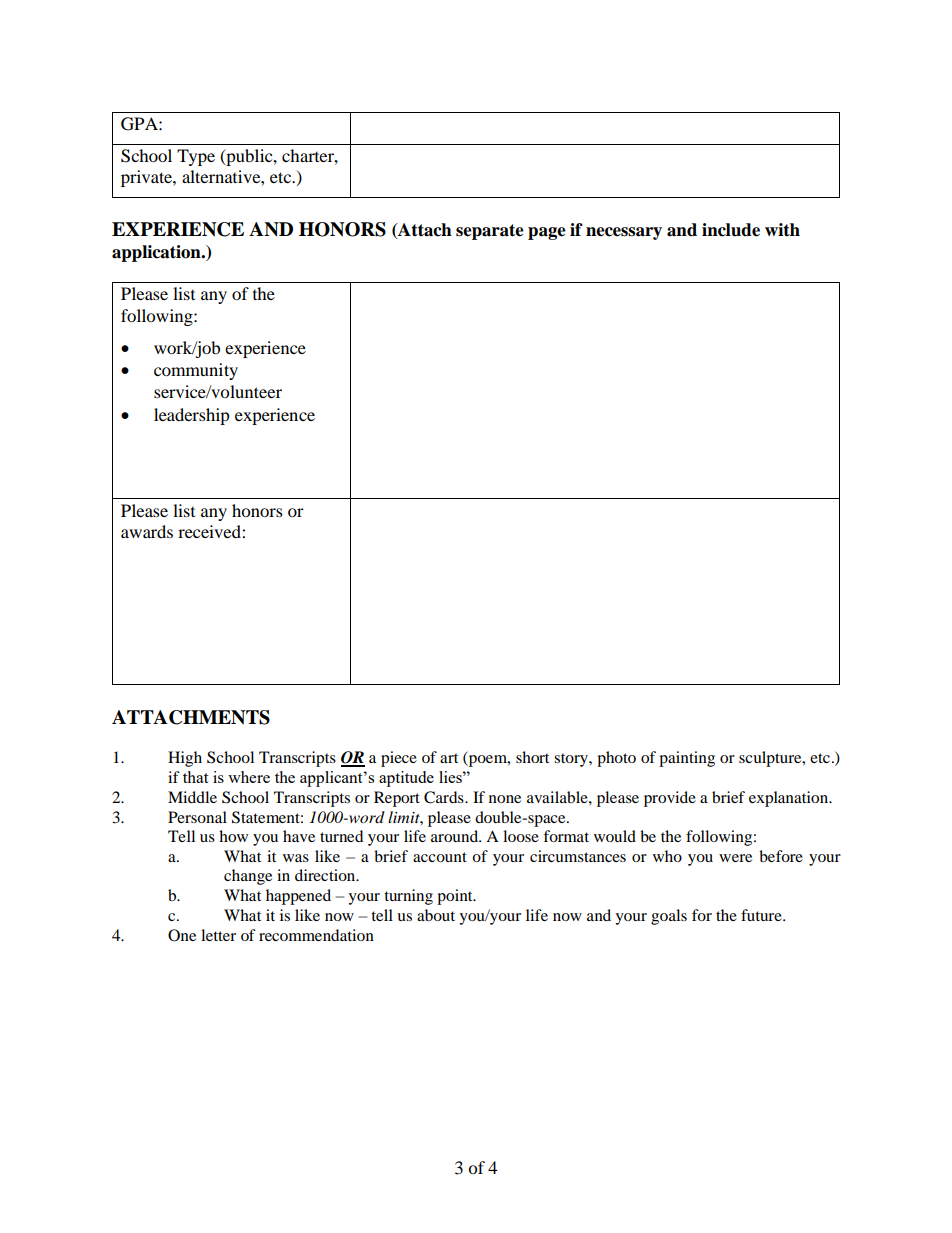 This image has height=1233, width=952. I want to click on awards, so click(147, 531).
